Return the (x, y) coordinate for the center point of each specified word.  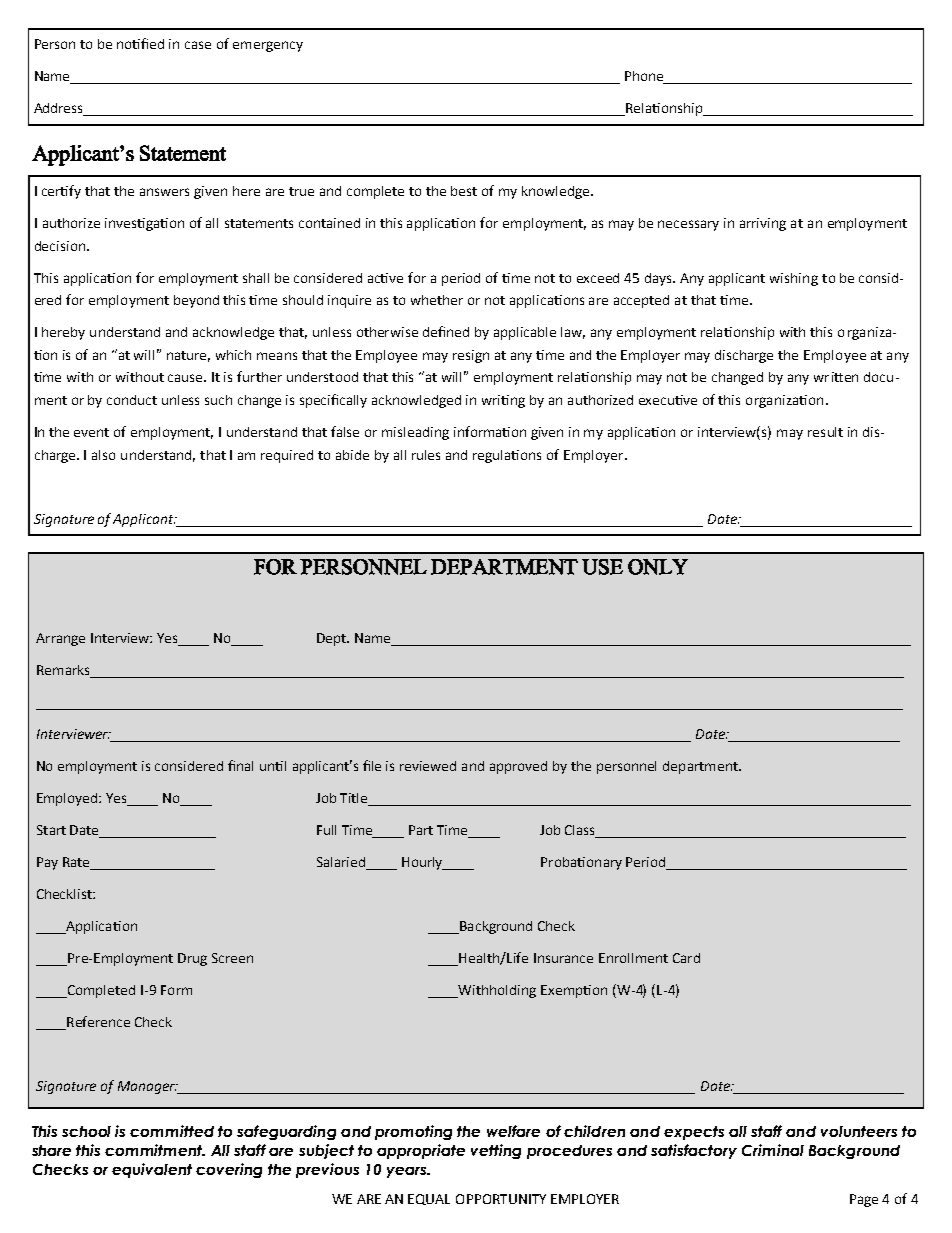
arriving (763, 224)
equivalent (152, 1170)
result (825, 432)
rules (426, 455)
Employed (68, 799)
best (464, 191)
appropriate (421, 1151)
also (103, 455)
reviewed (428, 766)
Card (686, 958)
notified (140, 43)
